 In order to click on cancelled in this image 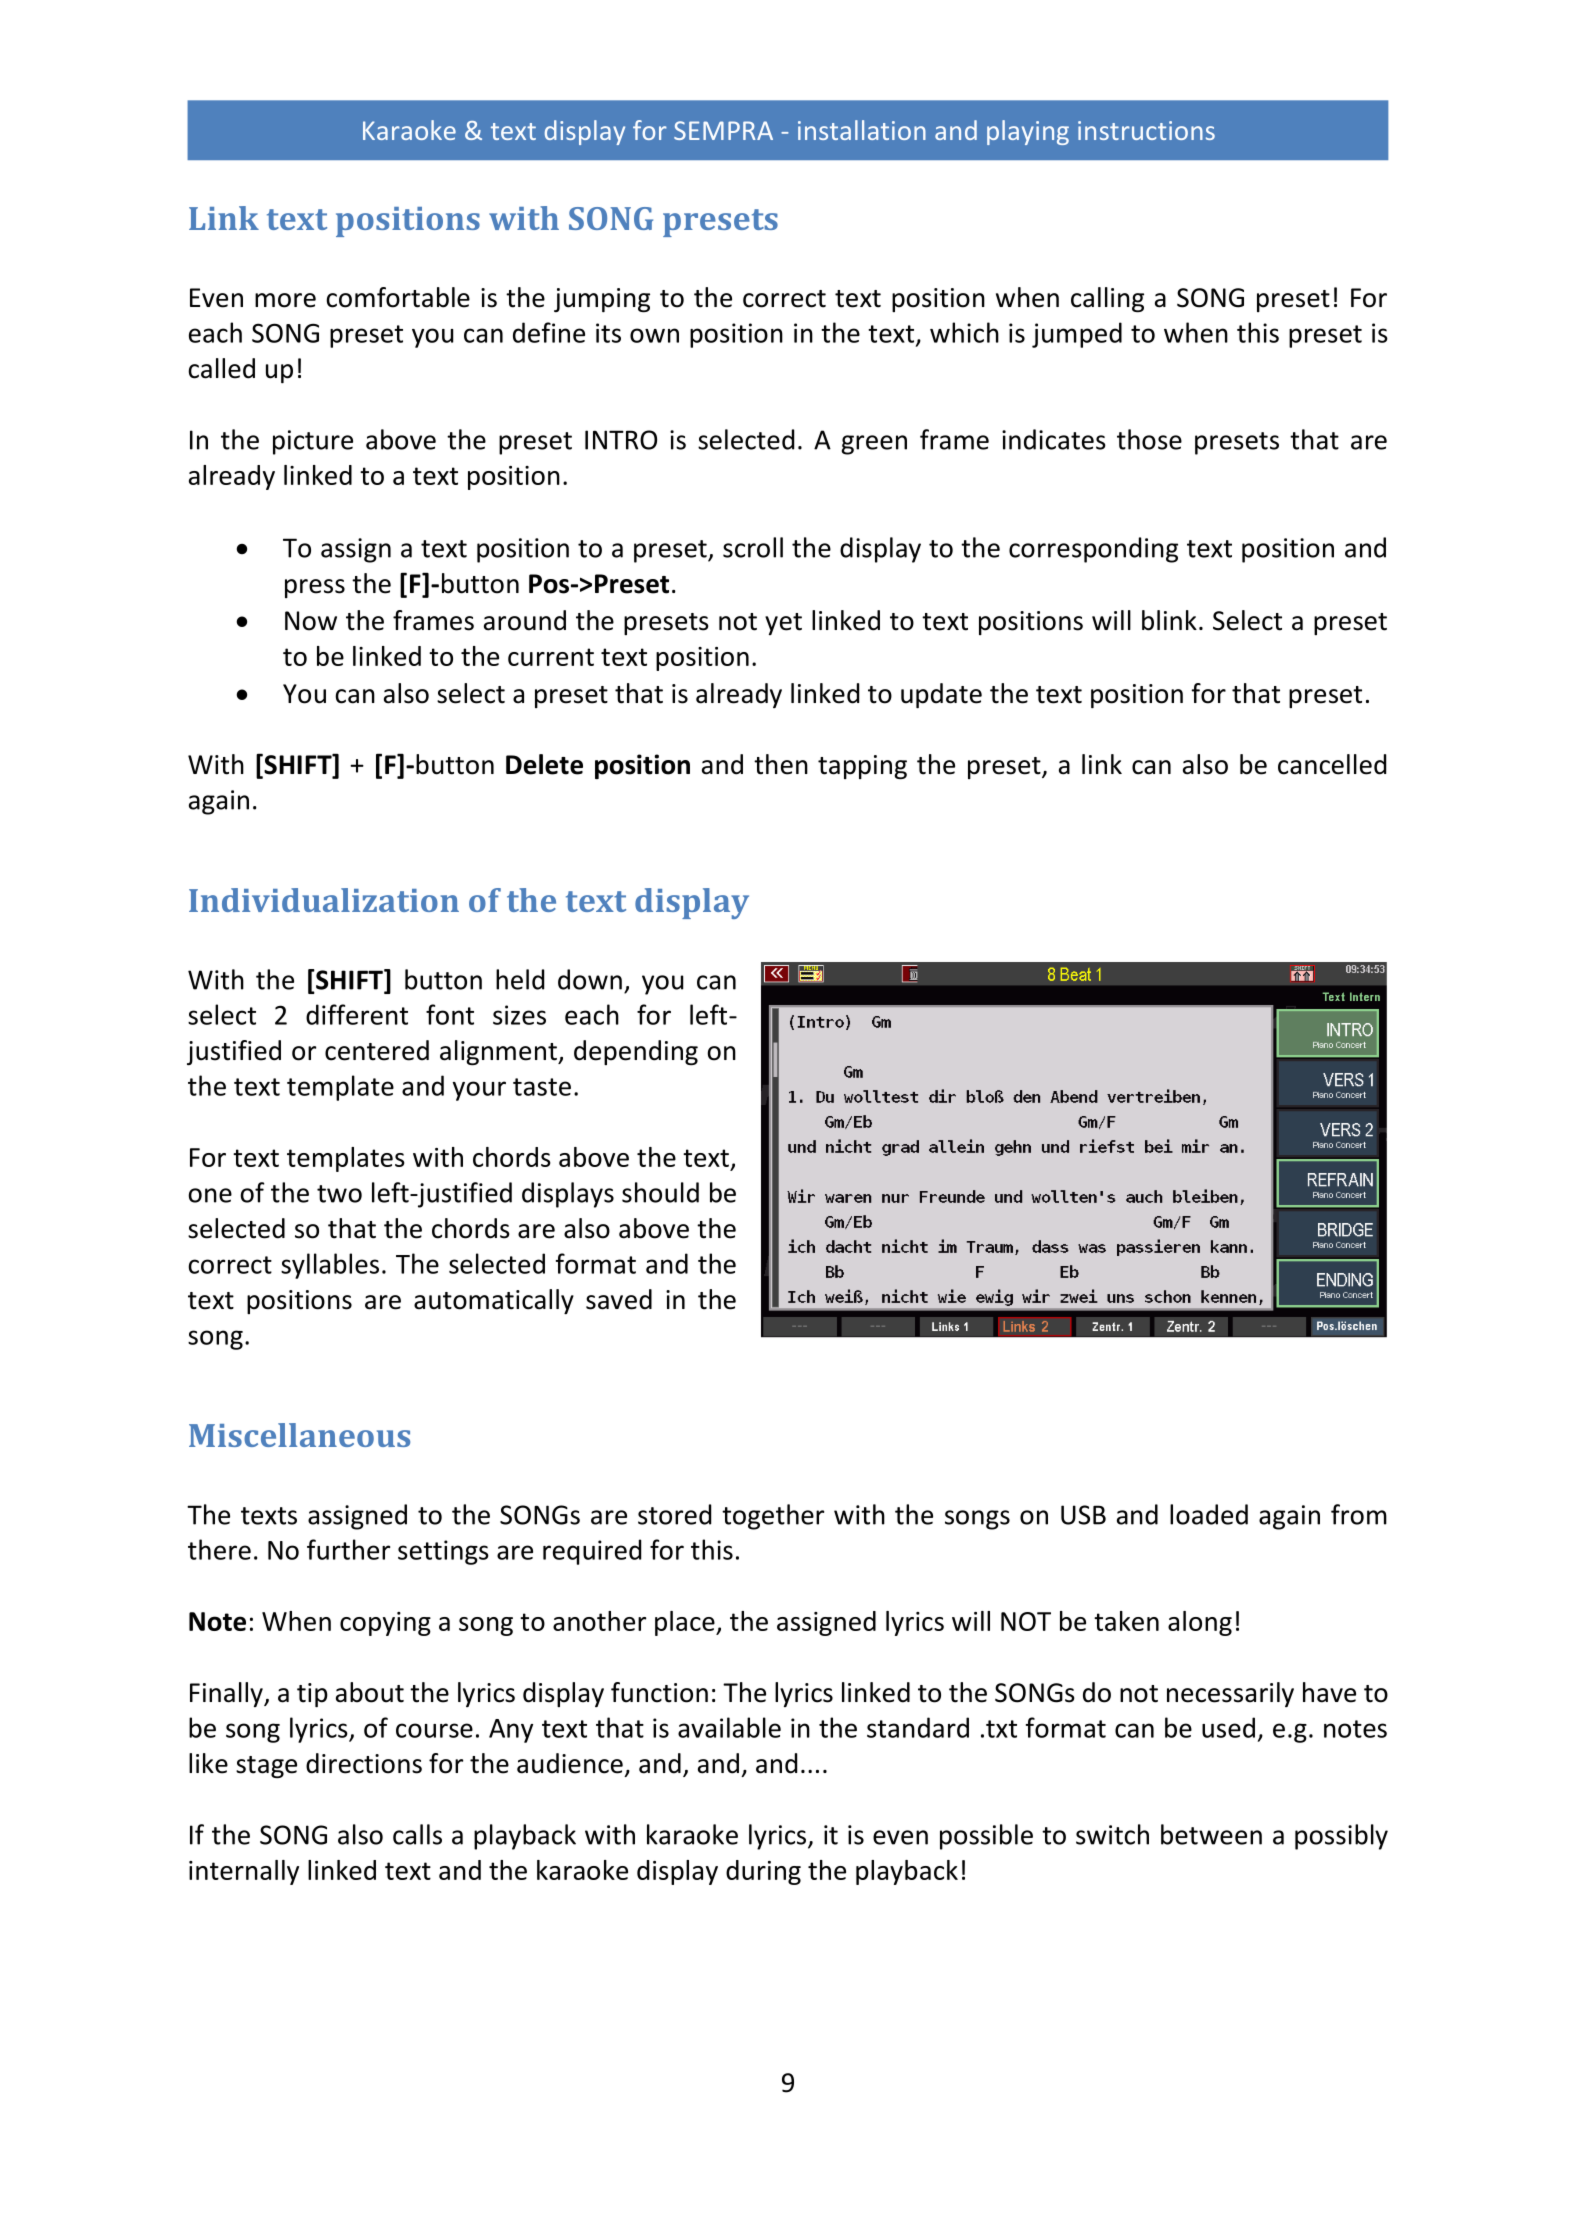, I will do `click(1332, 764)`.
